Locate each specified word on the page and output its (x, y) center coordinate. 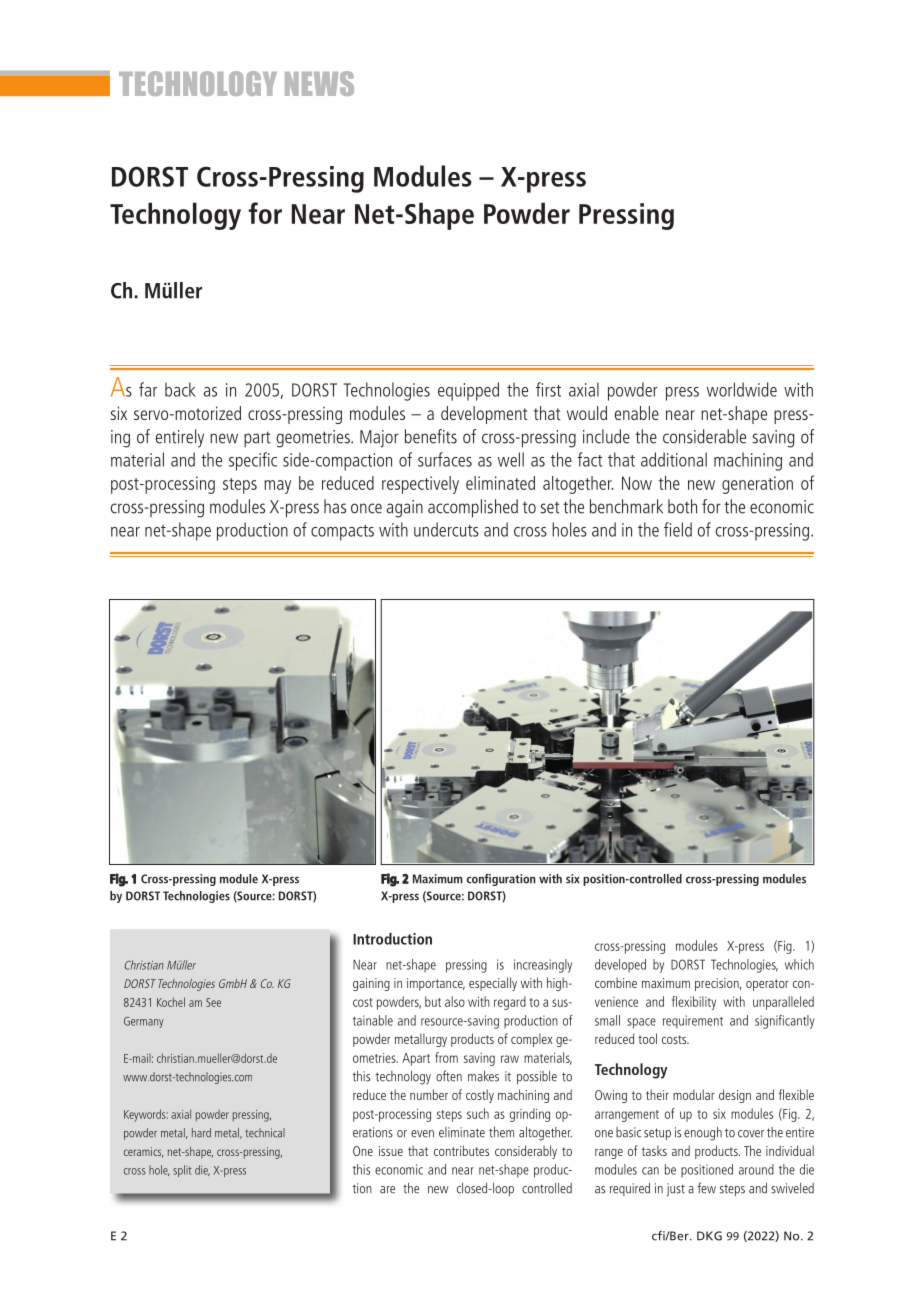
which (799, 964)
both (682, 506)
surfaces (445, 459)
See (213, 1002)
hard (201, 1133)
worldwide (742, 389)
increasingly (543, 966)
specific (253, 461)
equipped (468, 391)
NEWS (319, 83)
